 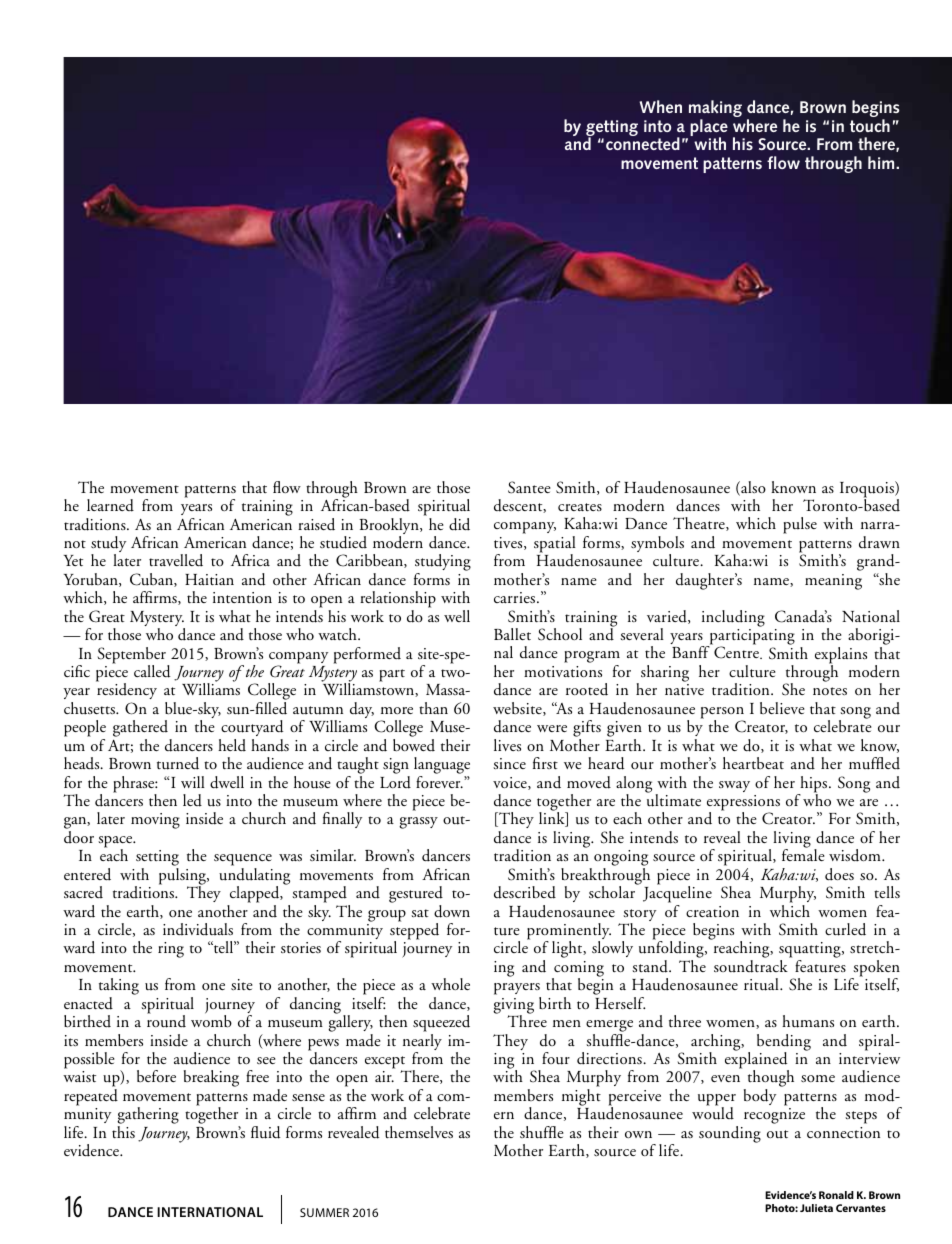 What do you see at coordinates (419, 1132) in the screenshot?
I see `themselves` at bounding box center [419, 1132].
